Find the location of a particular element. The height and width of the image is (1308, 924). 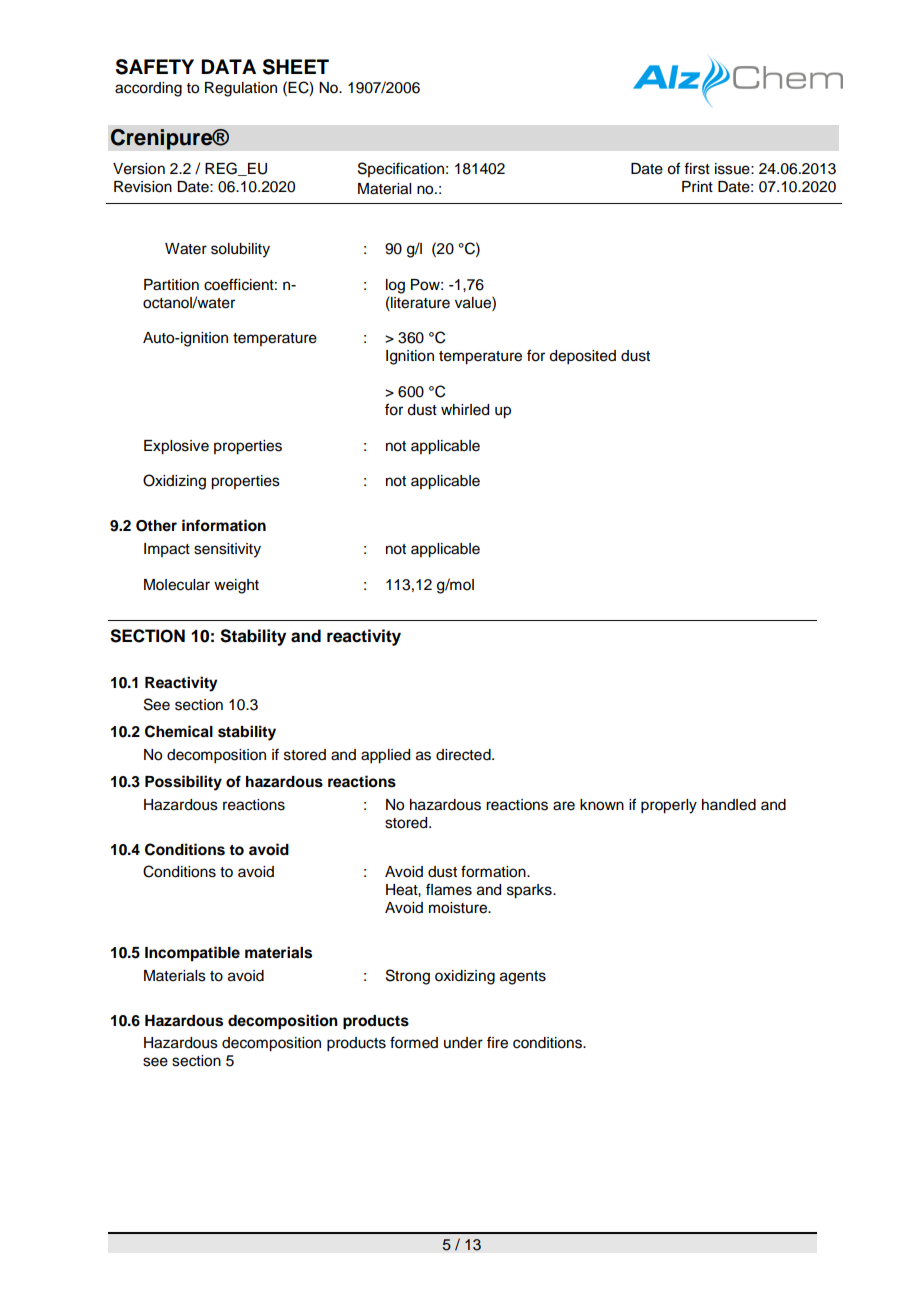

sensitivity is located at coordinates (227, 550).
